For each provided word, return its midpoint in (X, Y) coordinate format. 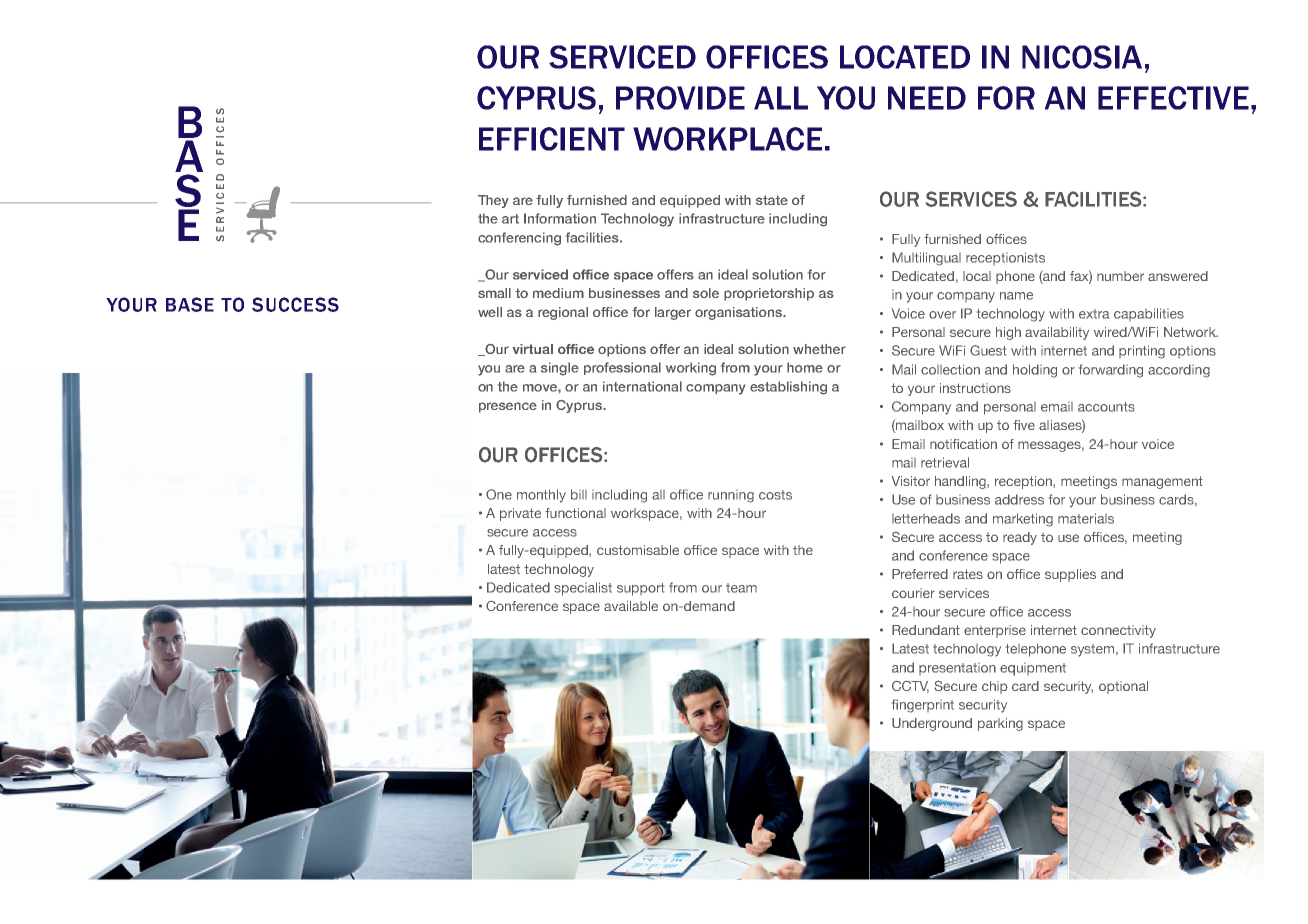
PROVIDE (680, 98)
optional (1123, 687)
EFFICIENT (552, 139)
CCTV (910, 687)
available (631, 606)
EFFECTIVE (1173, 98)
